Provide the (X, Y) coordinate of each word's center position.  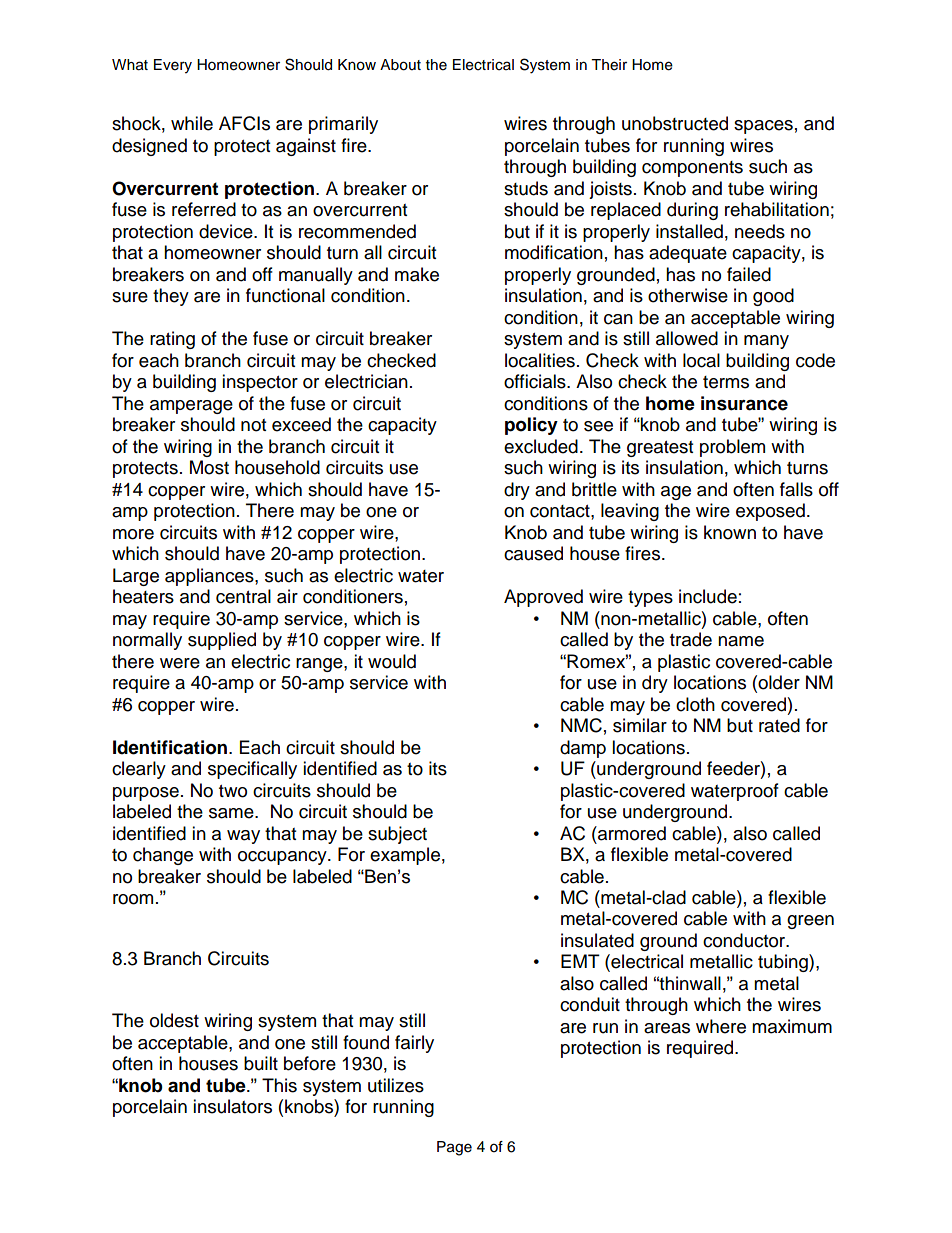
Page (454, 1148)
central (243, 596)
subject (397, 835)
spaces (763, 127)
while (192, 123)
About (400, 65)
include (708, 596)
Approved (543, 598)
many (766, 342)
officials (536, 381)
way (243, 837)
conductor (745, 940)
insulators (232, 1106)
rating (172, 340)
